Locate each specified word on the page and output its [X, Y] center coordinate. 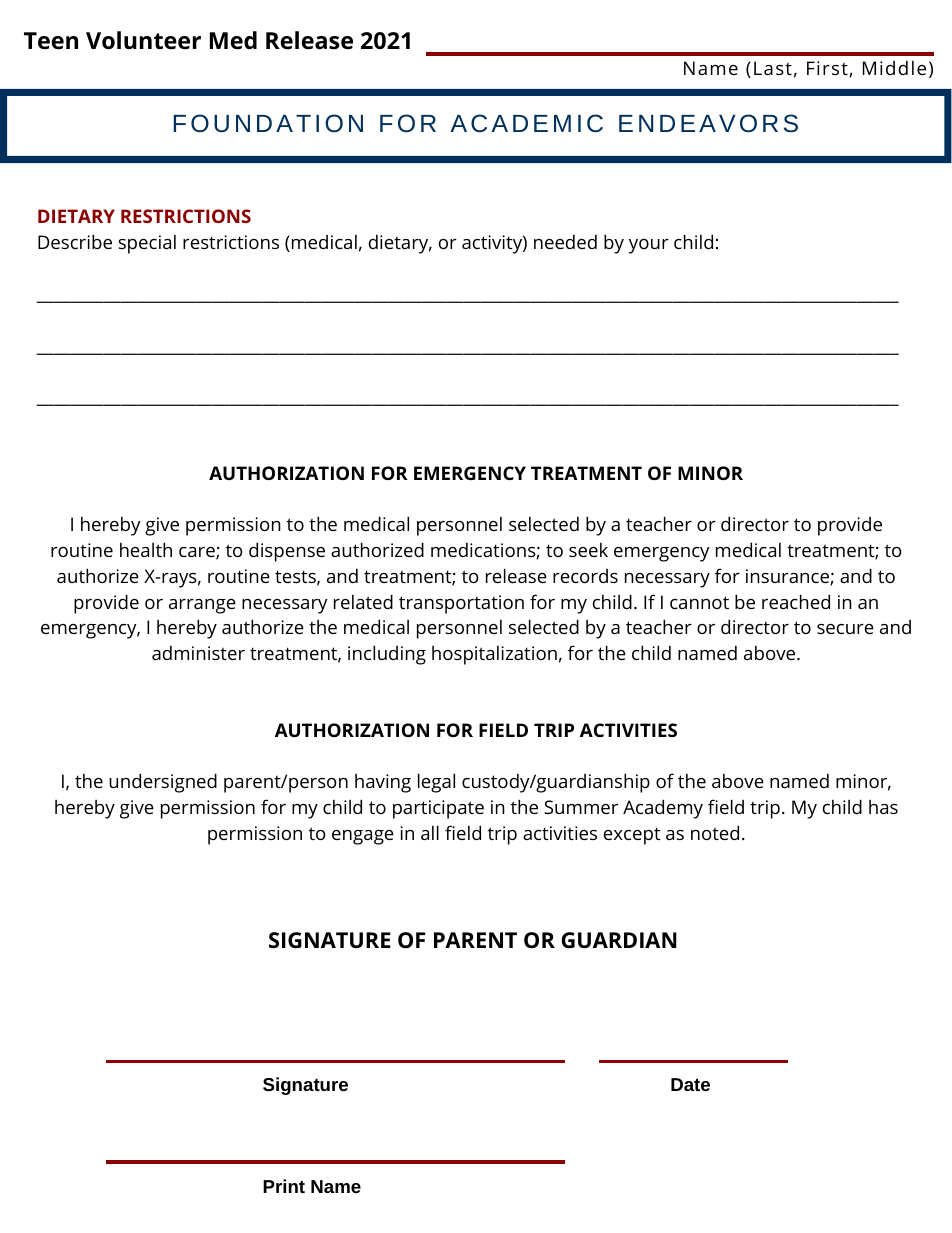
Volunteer [143, 40]
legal [436, 783]
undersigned [163, 783]
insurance [788, 577]
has [883, 807]
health [146, 549]
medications [484, 551]
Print [284, 1186]
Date [690, 1084]
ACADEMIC [526, 123]
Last [773, 68]
